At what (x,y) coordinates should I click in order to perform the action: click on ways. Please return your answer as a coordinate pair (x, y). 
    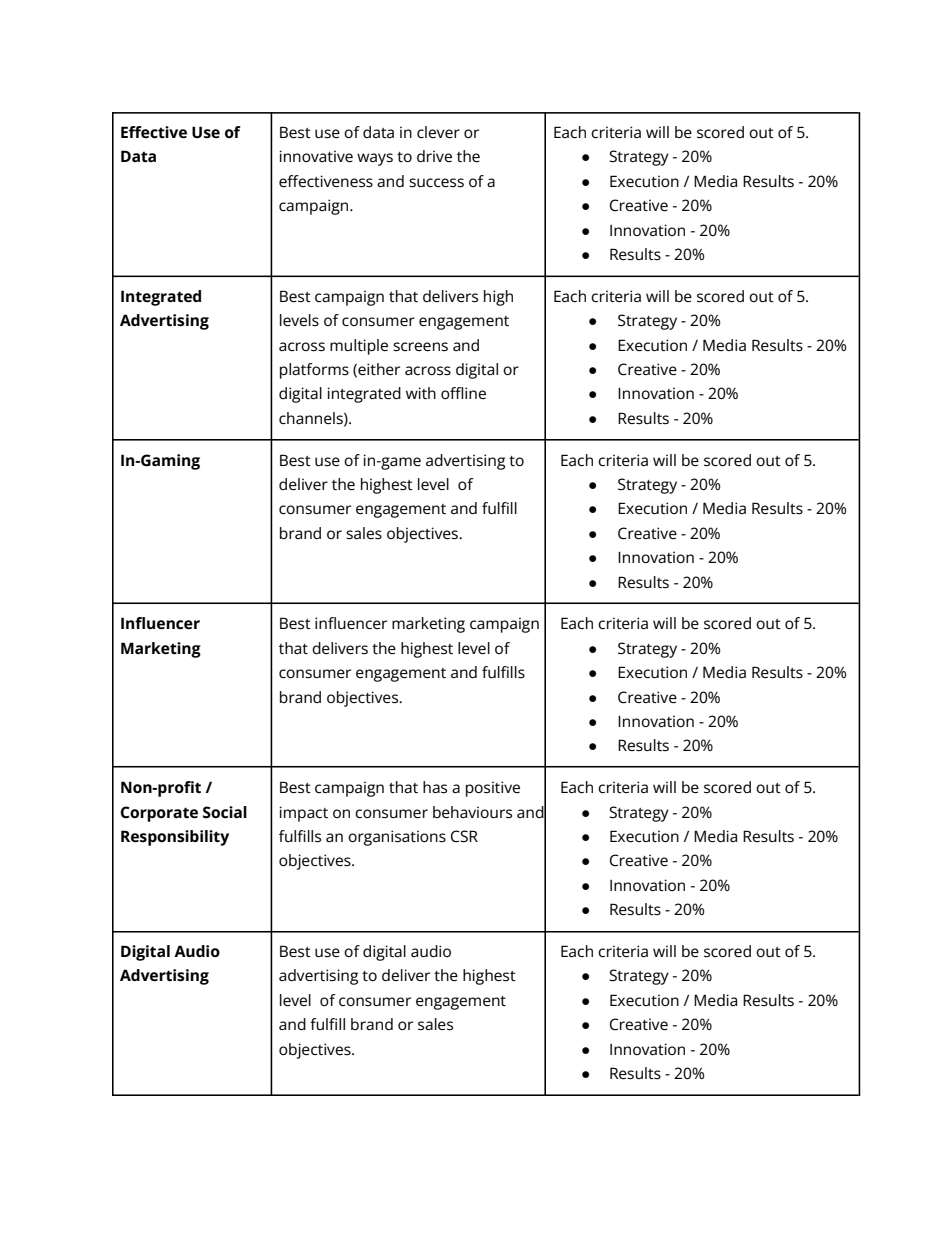
    Looking at the image, I should click on (375, 159).
